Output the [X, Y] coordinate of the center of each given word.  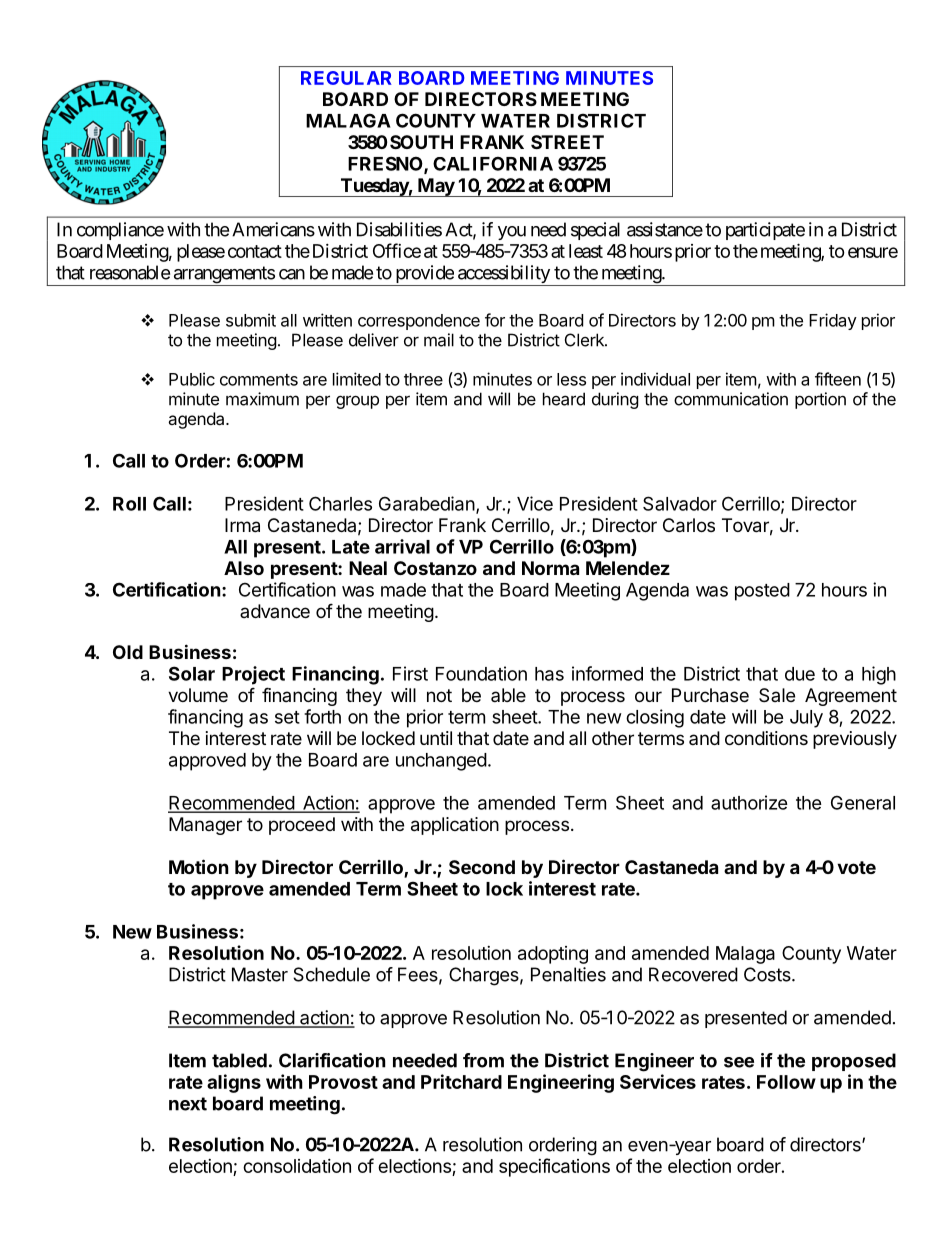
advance [275, 611]
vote [856, 867]
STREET [567, 142]
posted [762, 592]
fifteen [838, 379]
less [571, 379]
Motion [199, 866]
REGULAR [346, 78]
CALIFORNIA [493, 163]
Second [482, 867]
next [188, 1104]
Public [192, 379]
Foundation [481, 673]
